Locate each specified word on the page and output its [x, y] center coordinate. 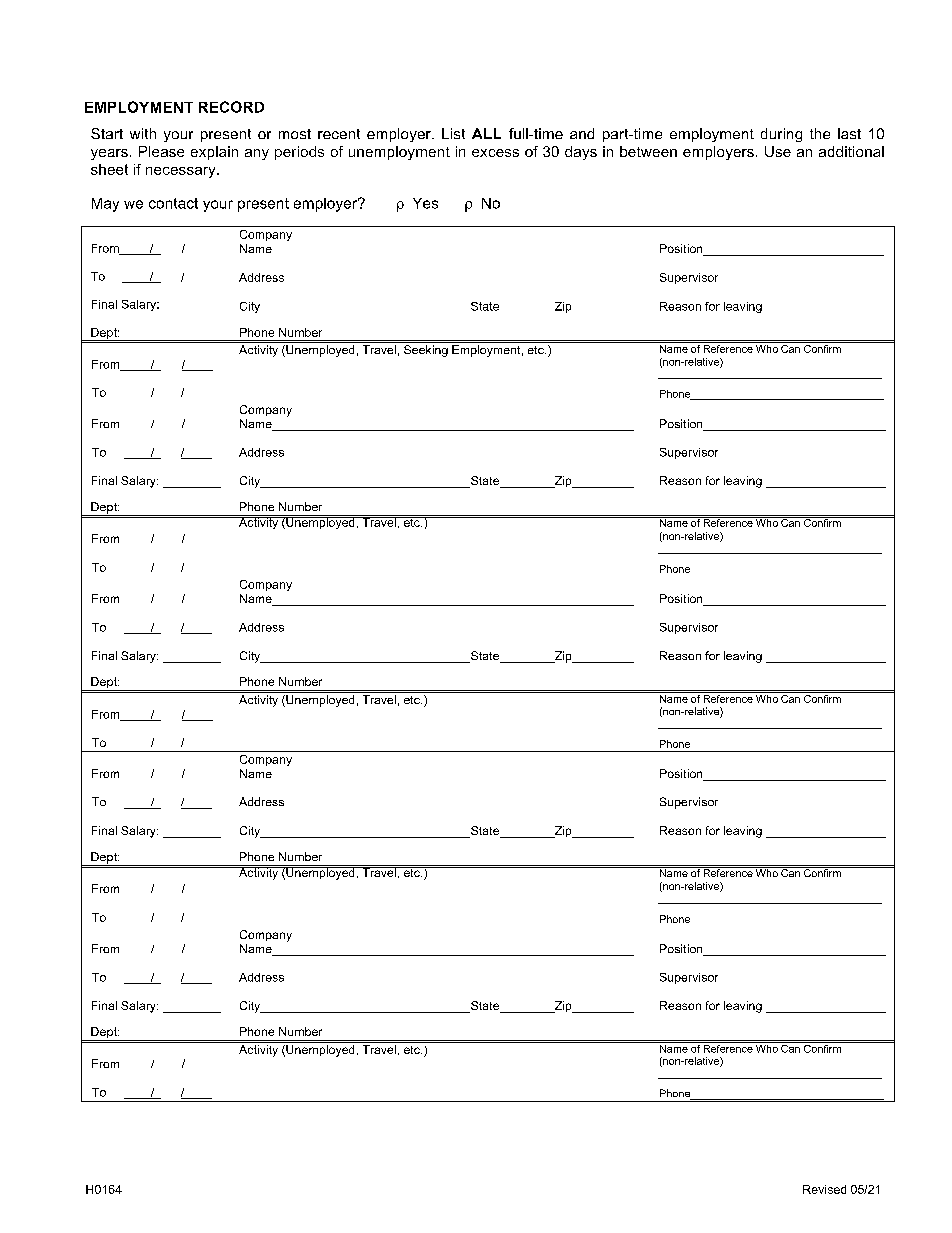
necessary [182, 172]
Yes [425, 203]
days [581, 153]
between [648, 151]
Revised [824, 1189]
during [781, 135]
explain [214, 153]
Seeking [426, 351]
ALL [486, 133]
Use [778, 151]
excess [495, 153]
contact [173, 203]
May [105, 205]
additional [851, 151]
